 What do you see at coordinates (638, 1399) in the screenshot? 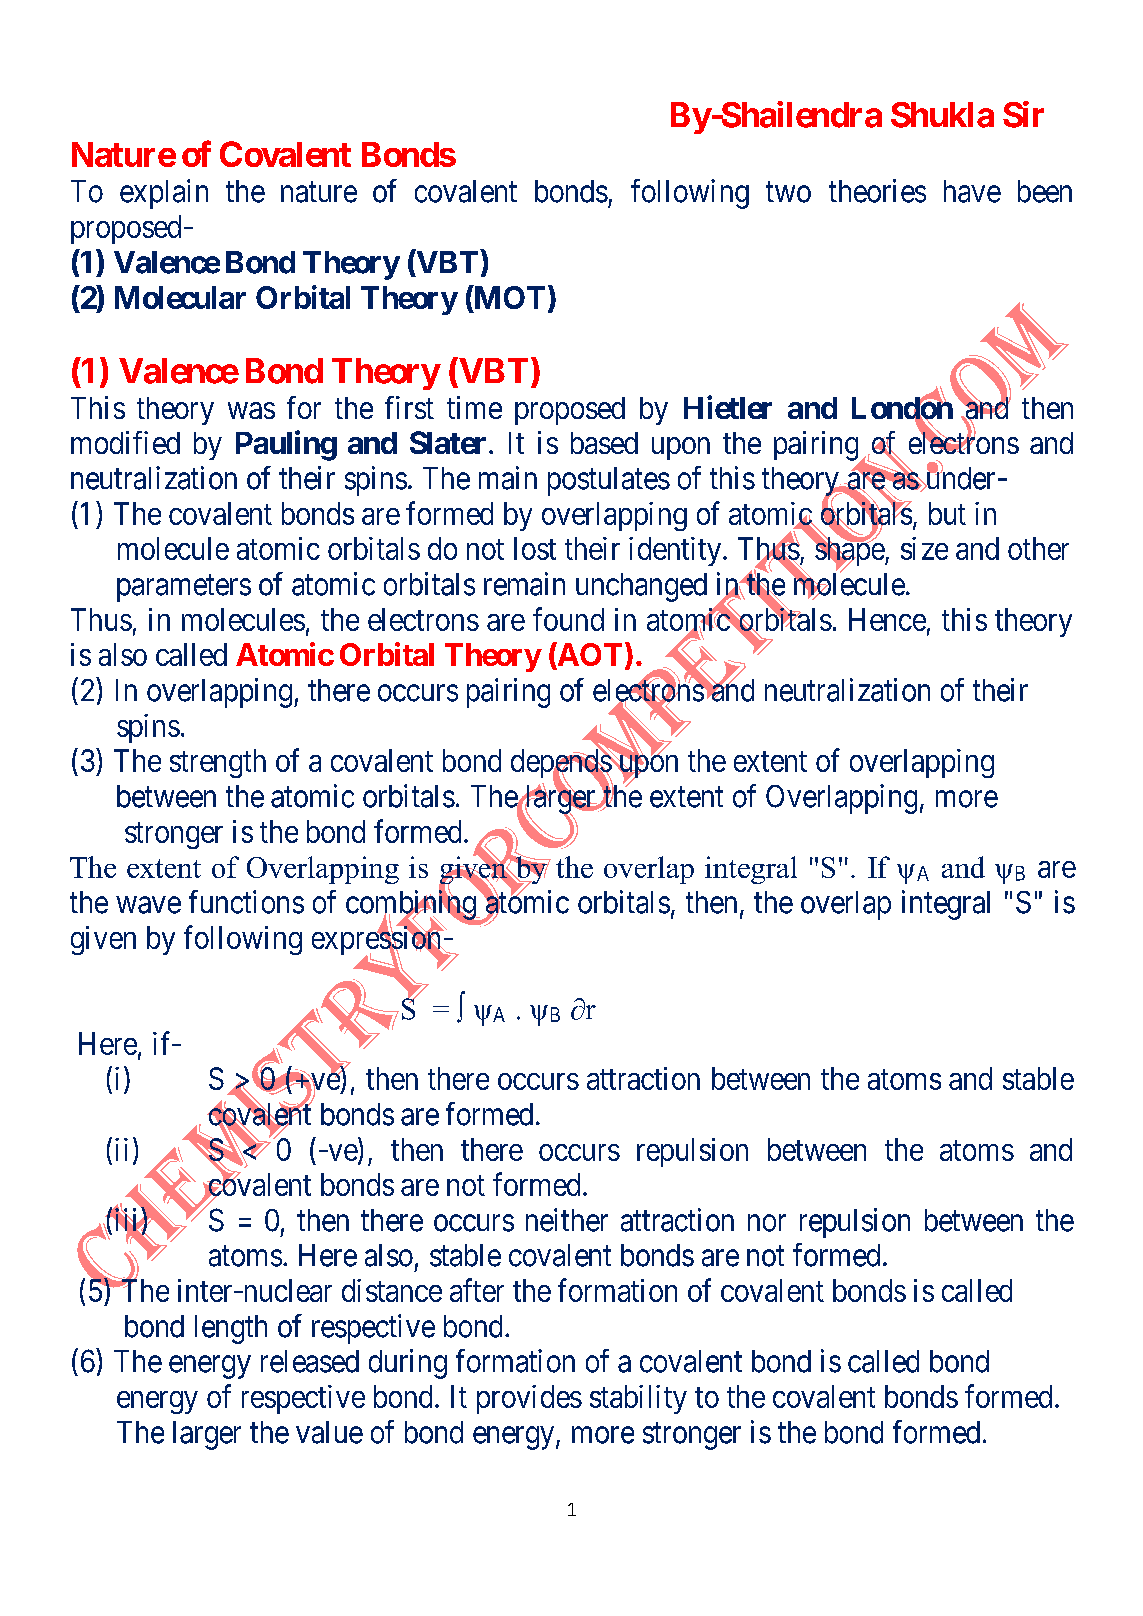
I see `stability` at bounding box center [638, 1399].
